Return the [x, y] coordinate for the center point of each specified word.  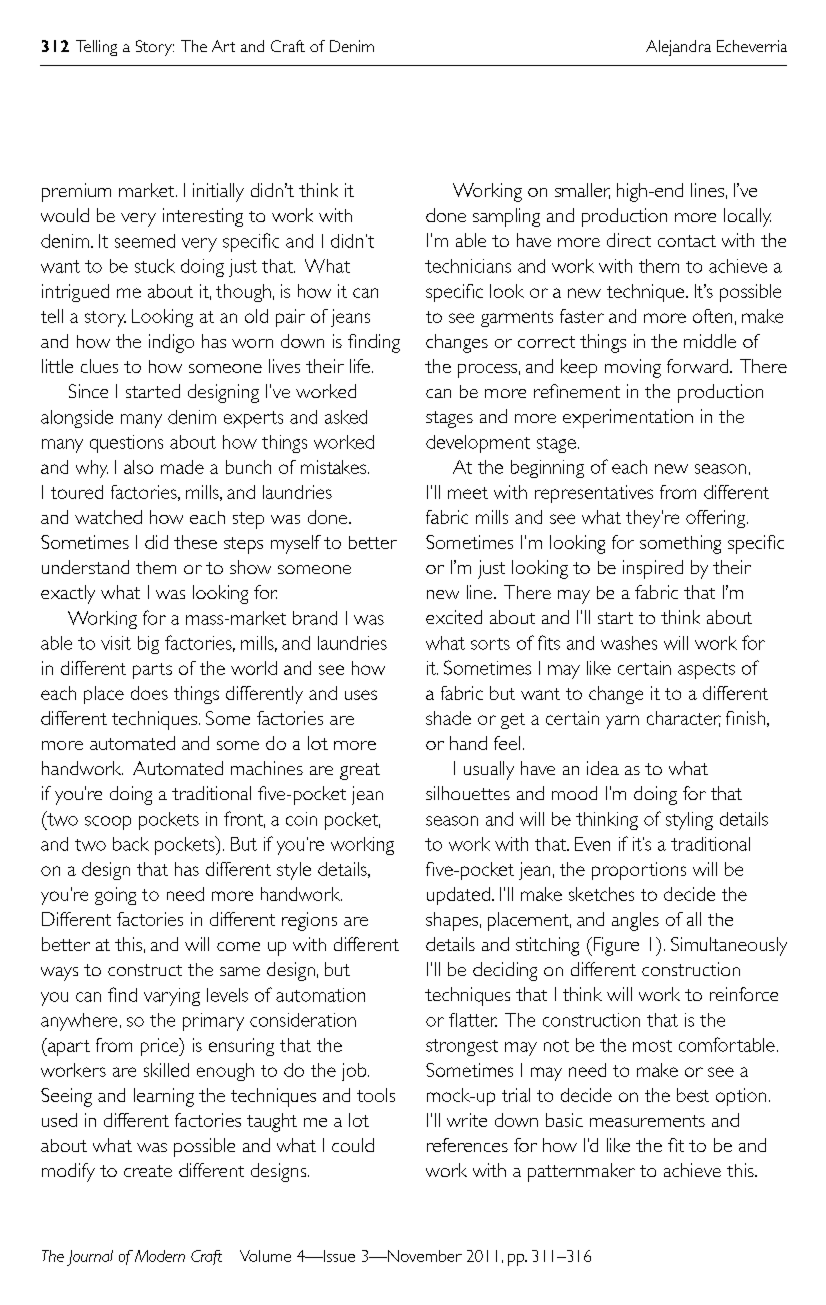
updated [458, 896]
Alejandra [678, 48]
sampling [506, 217]
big [148, 645]
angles [635, 921]
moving [633, 368]
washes [629, 643]
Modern [160, 1256]
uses [361, 695]
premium [76, 192]
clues [99, 366]
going [115, 896]
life [360, 366]
